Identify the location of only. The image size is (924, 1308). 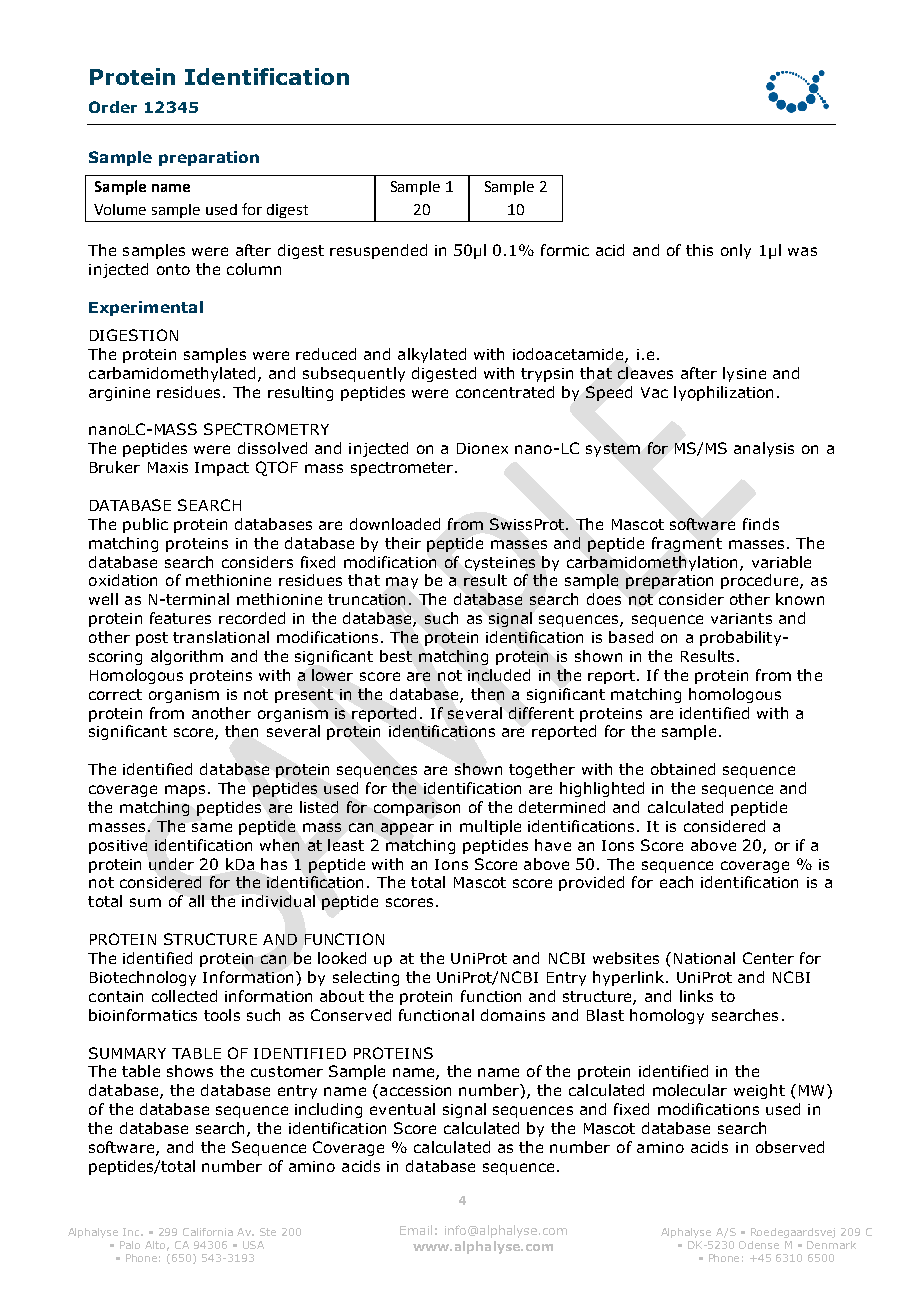
(736, 251).
